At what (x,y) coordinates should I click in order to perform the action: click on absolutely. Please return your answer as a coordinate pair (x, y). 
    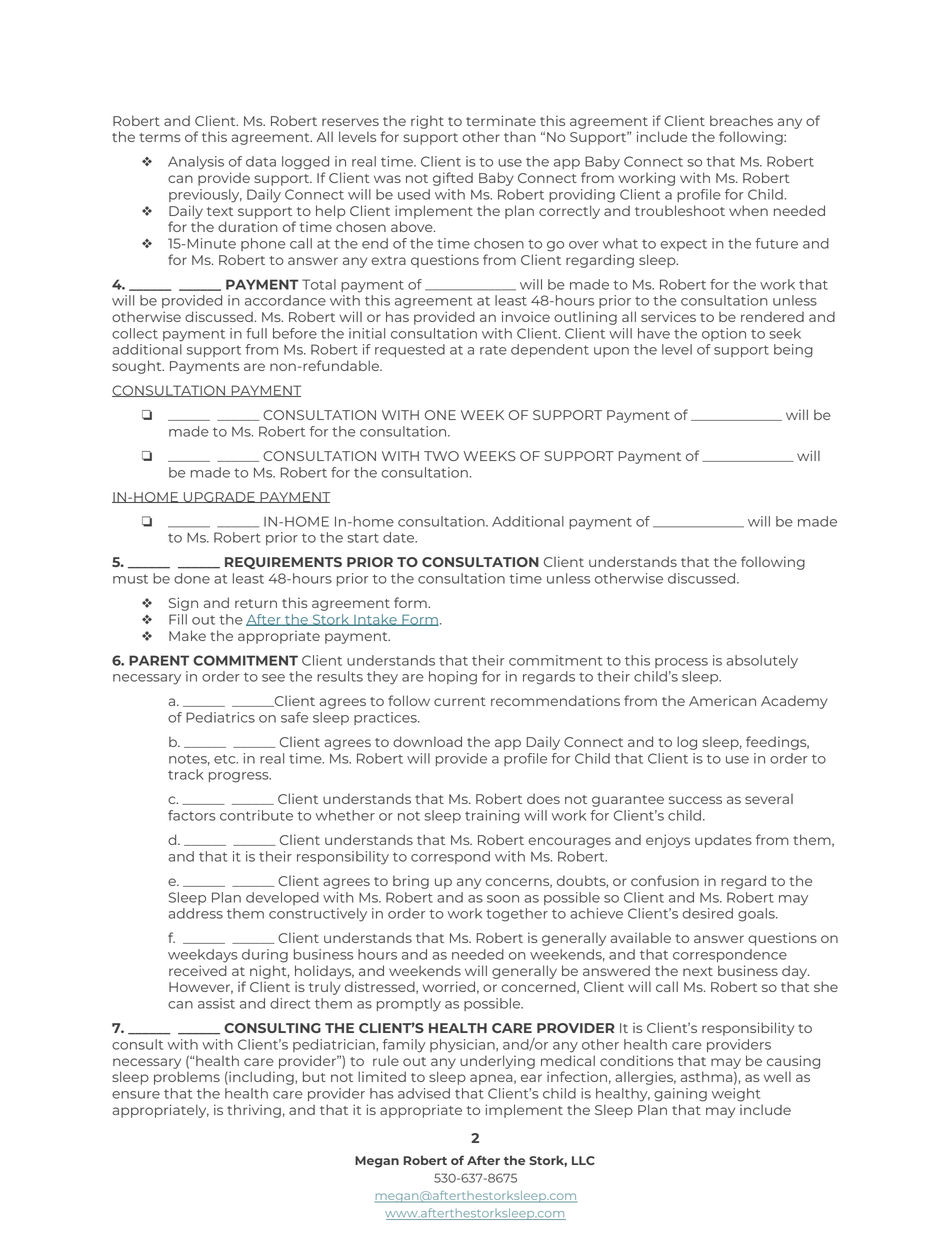
    Looking at the image, I should click on (762, 662).
